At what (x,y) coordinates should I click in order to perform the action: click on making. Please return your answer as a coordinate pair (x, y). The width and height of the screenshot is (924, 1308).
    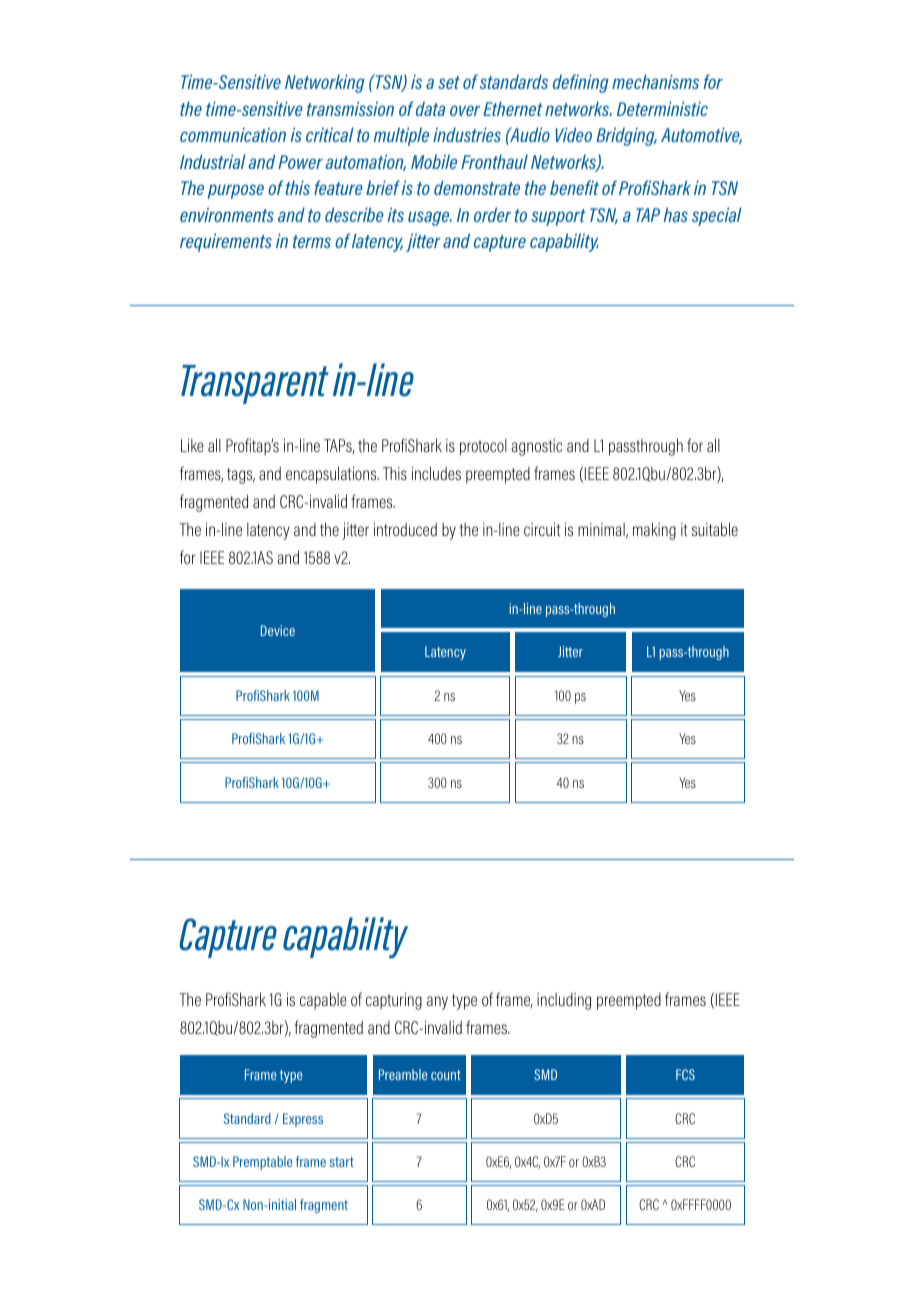
    Looking at the image, I should click on (654, 531).
